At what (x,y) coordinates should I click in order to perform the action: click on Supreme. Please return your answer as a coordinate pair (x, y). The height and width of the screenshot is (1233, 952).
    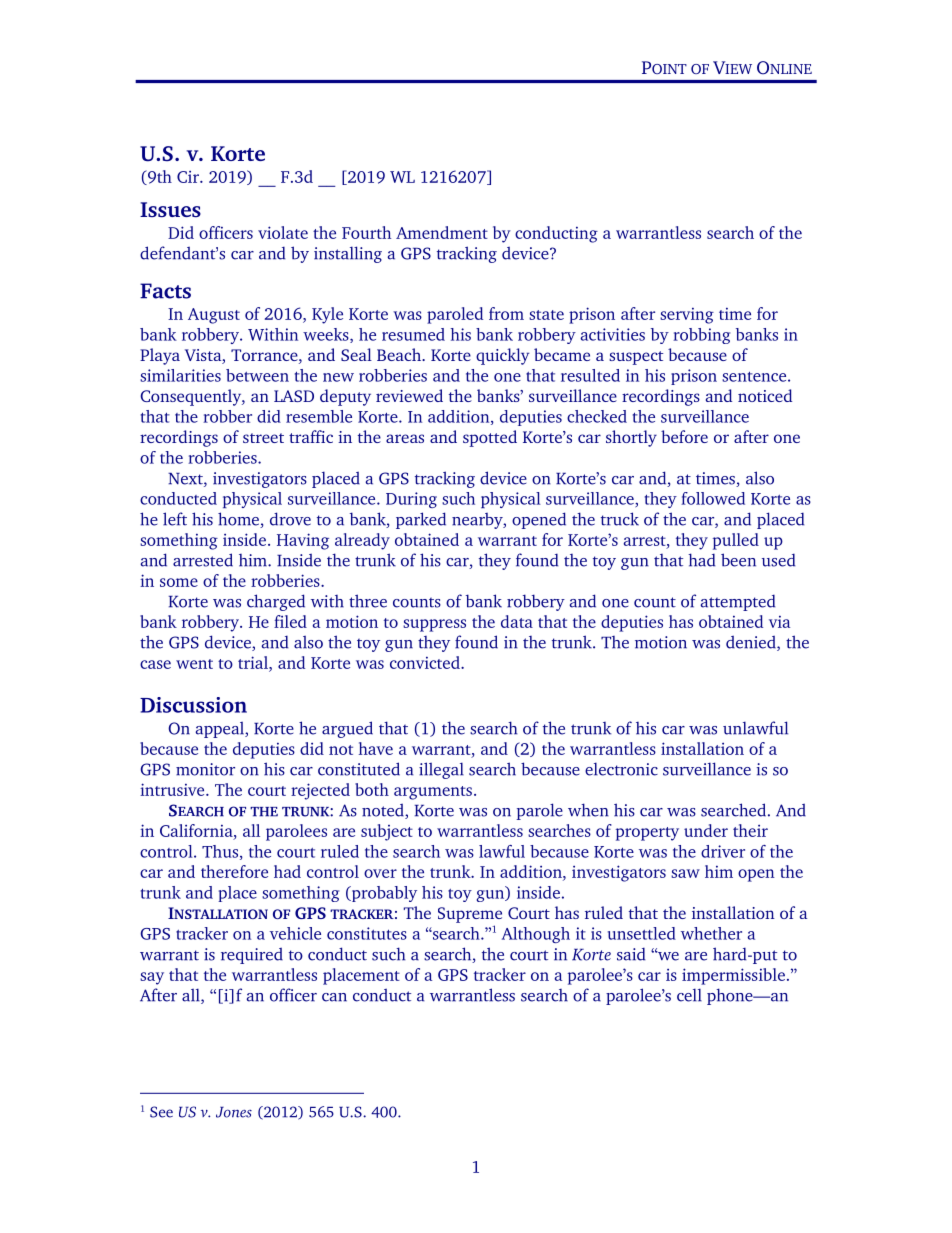
    Looking at the image, I should click on (470, 915).
